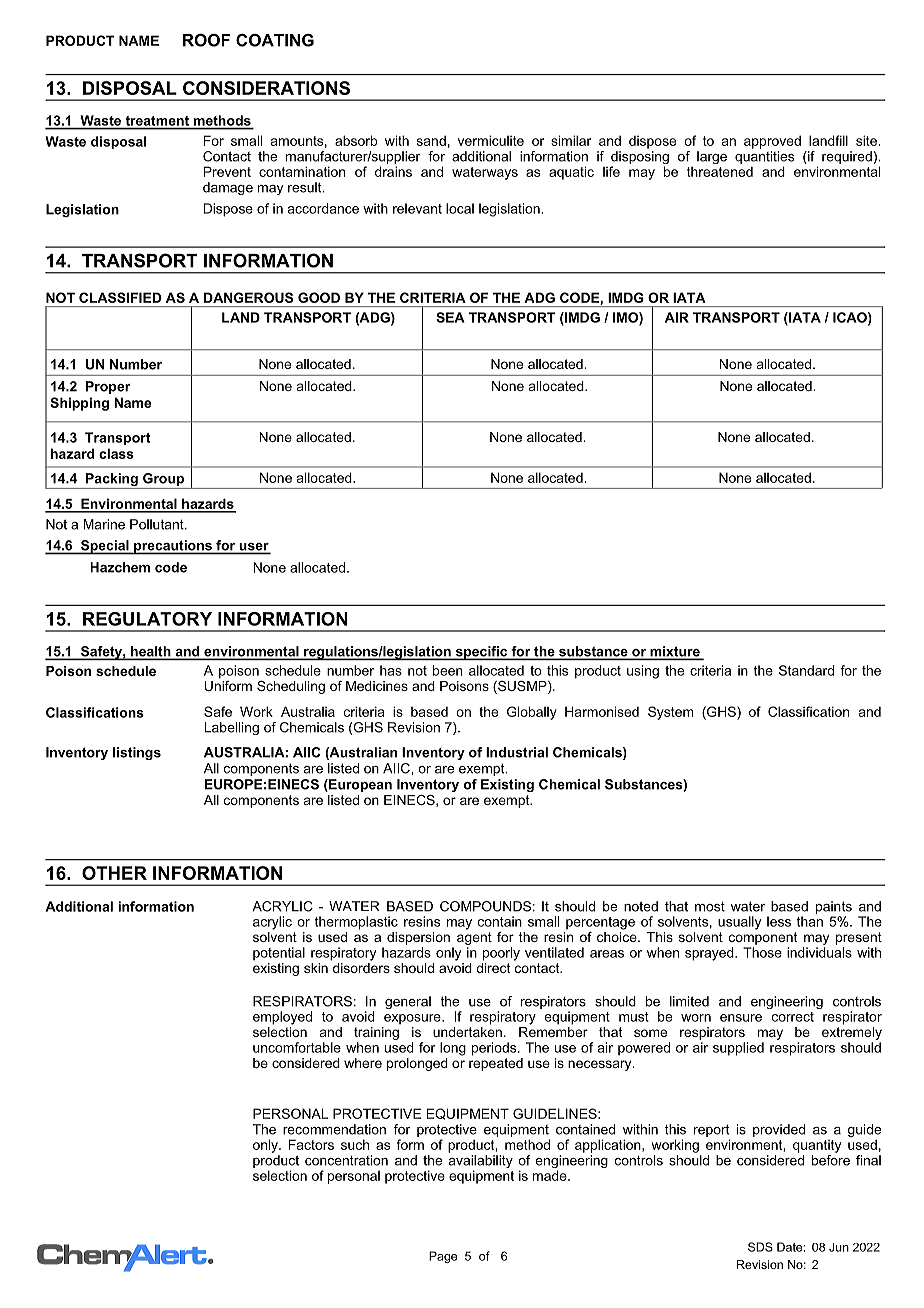 The image size is (924, 1308). Describe the element at coordinates (206, 40) in the document. I see `ROOF` at that location.
